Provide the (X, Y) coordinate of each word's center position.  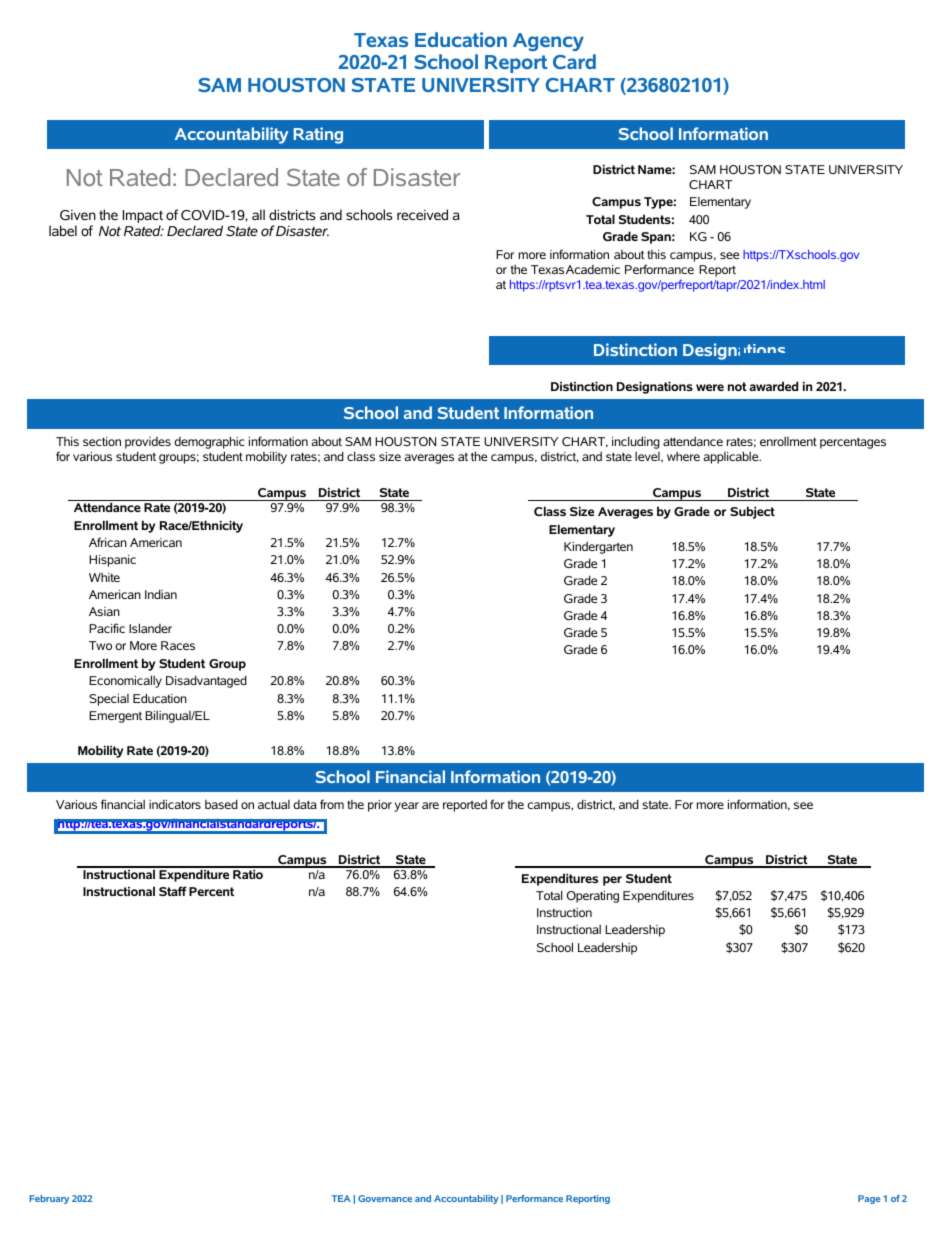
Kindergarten (598, 548)
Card (574, 61)
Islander (150, 628)
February (49, 1199)
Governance (385, 1198)
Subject (752, 512)
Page (869, 1199)
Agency (548, 42)
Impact (143, 218)
